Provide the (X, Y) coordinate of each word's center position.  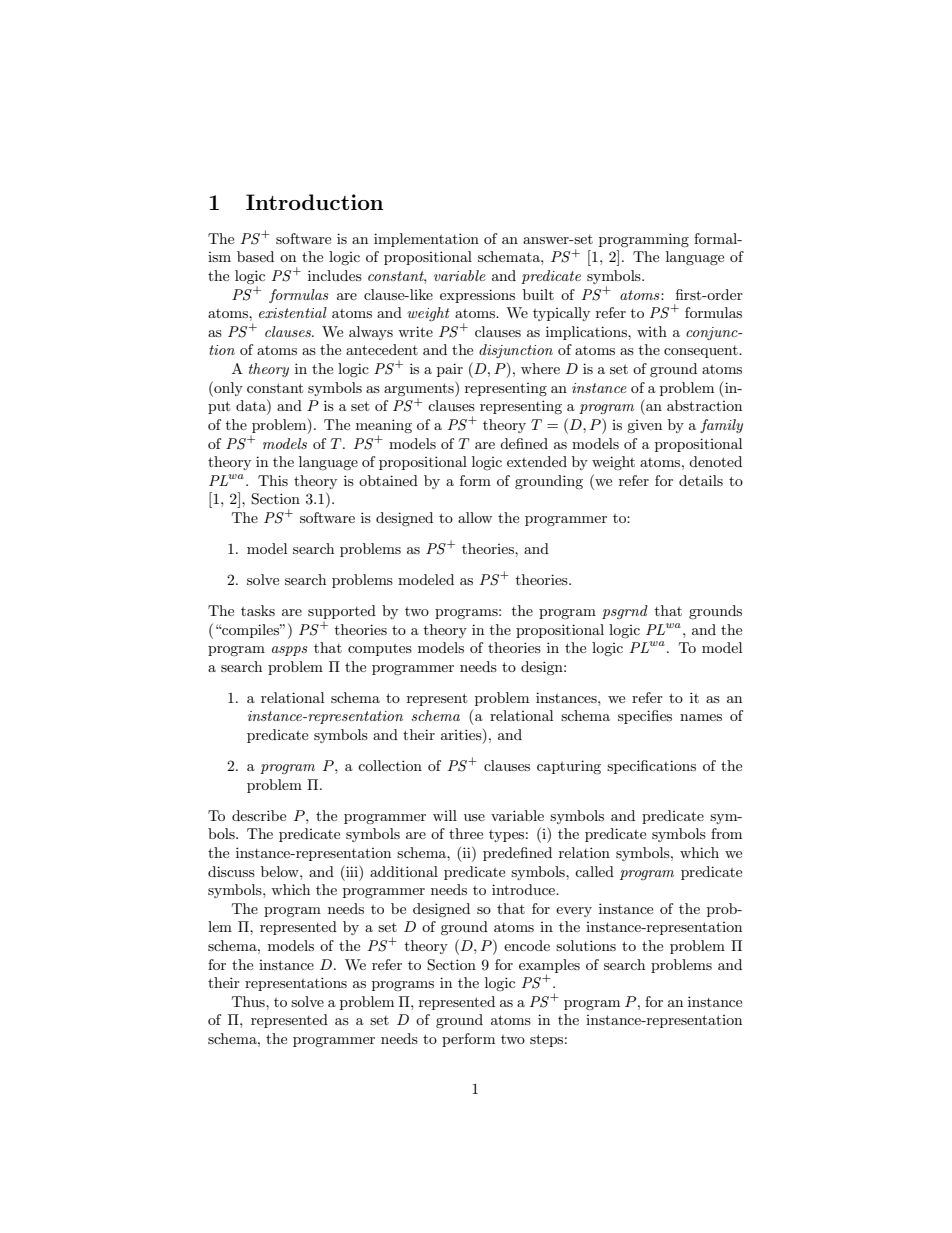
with (652, 331)
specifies (645, 717)
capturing (569, 767)
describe (259, 815)
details (701, 480)
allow (475, 517)
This (273, 480)
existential (293, 312)
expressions (477, 296)
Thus (249, 1001)
